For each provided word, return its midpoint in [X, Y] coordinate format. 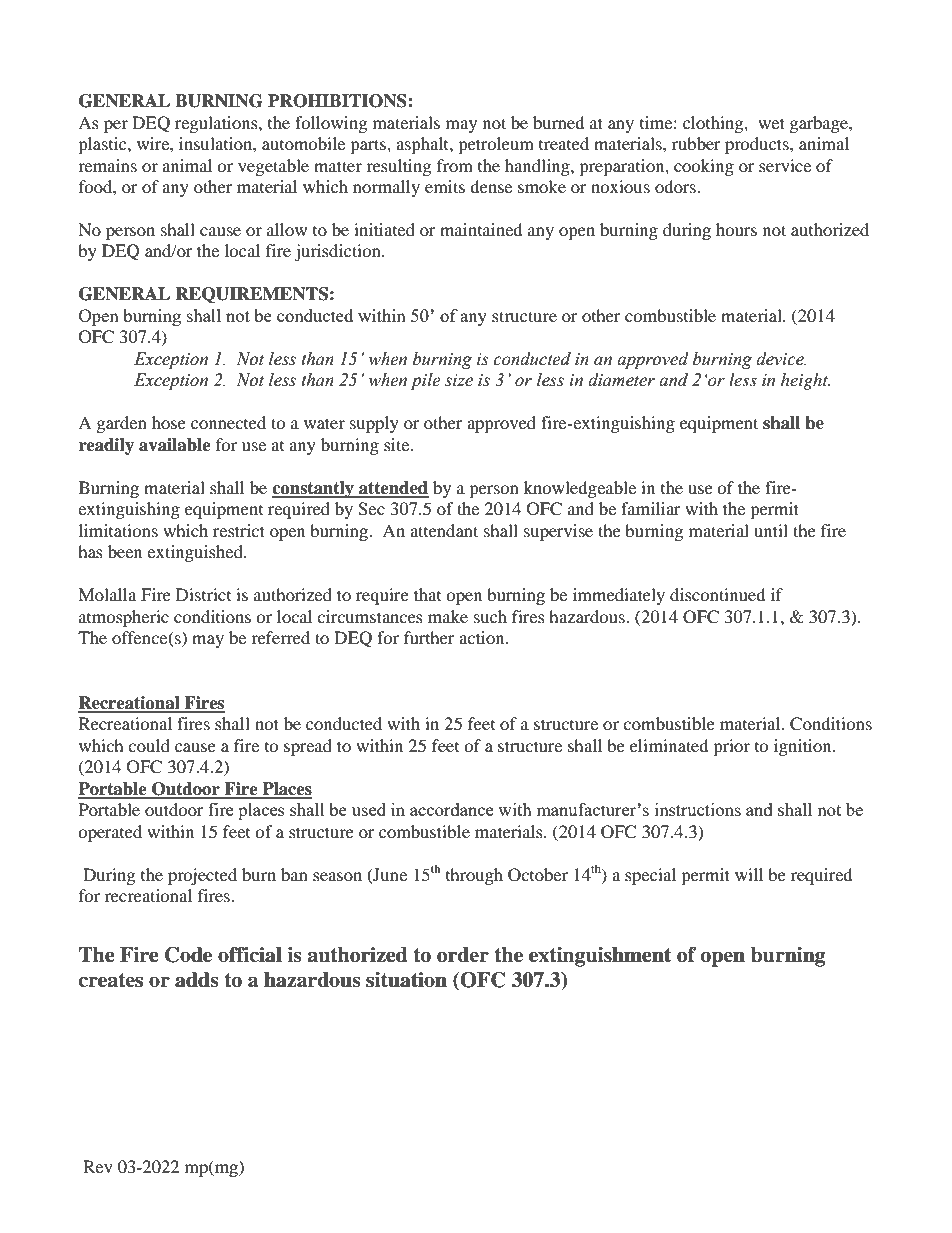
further [429, 637]
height [805, 381]
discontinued [718, 594]
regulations [217, 124]
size [459, 380]
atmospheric [124, 618]
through [474, 876]
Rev [98, 1166]
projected [202, 876]
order [463, 955]
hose [169, 422]
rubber [696, 143]
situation [406, 980]
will [749, 874]
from [455, 165]
